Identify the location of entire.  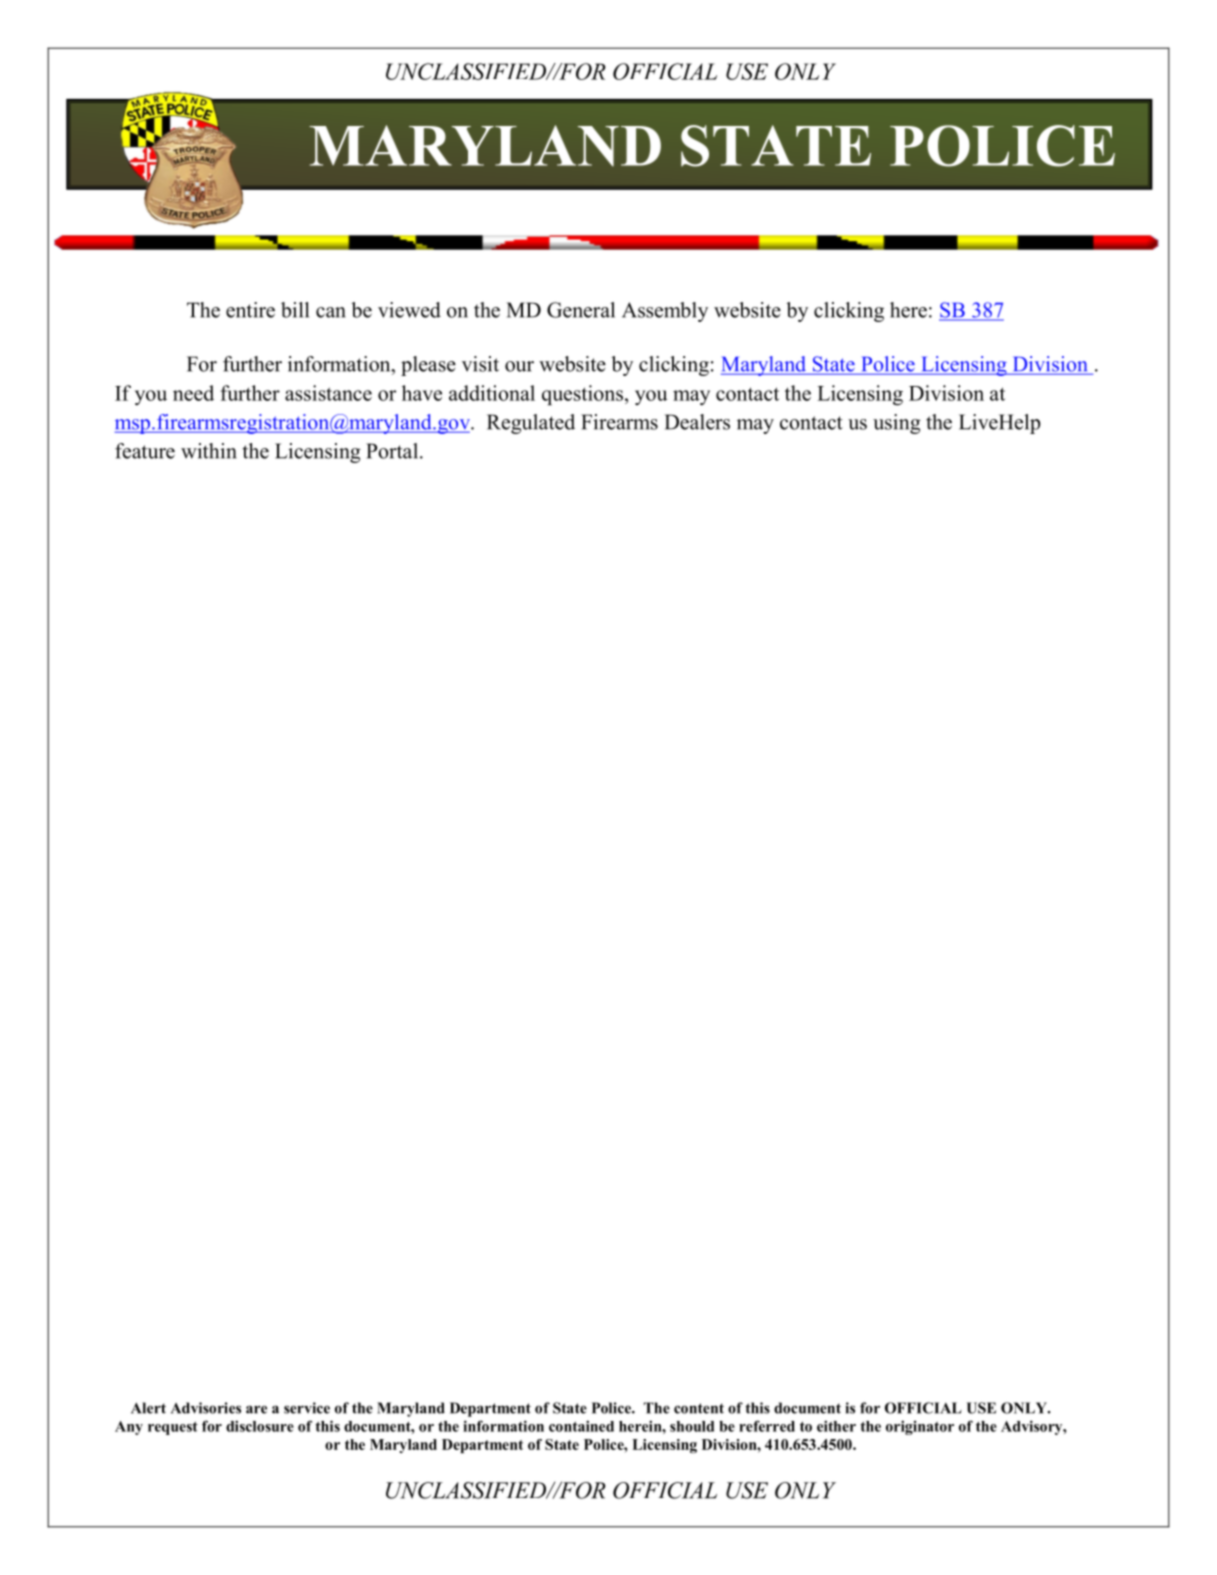
(250, 310).
